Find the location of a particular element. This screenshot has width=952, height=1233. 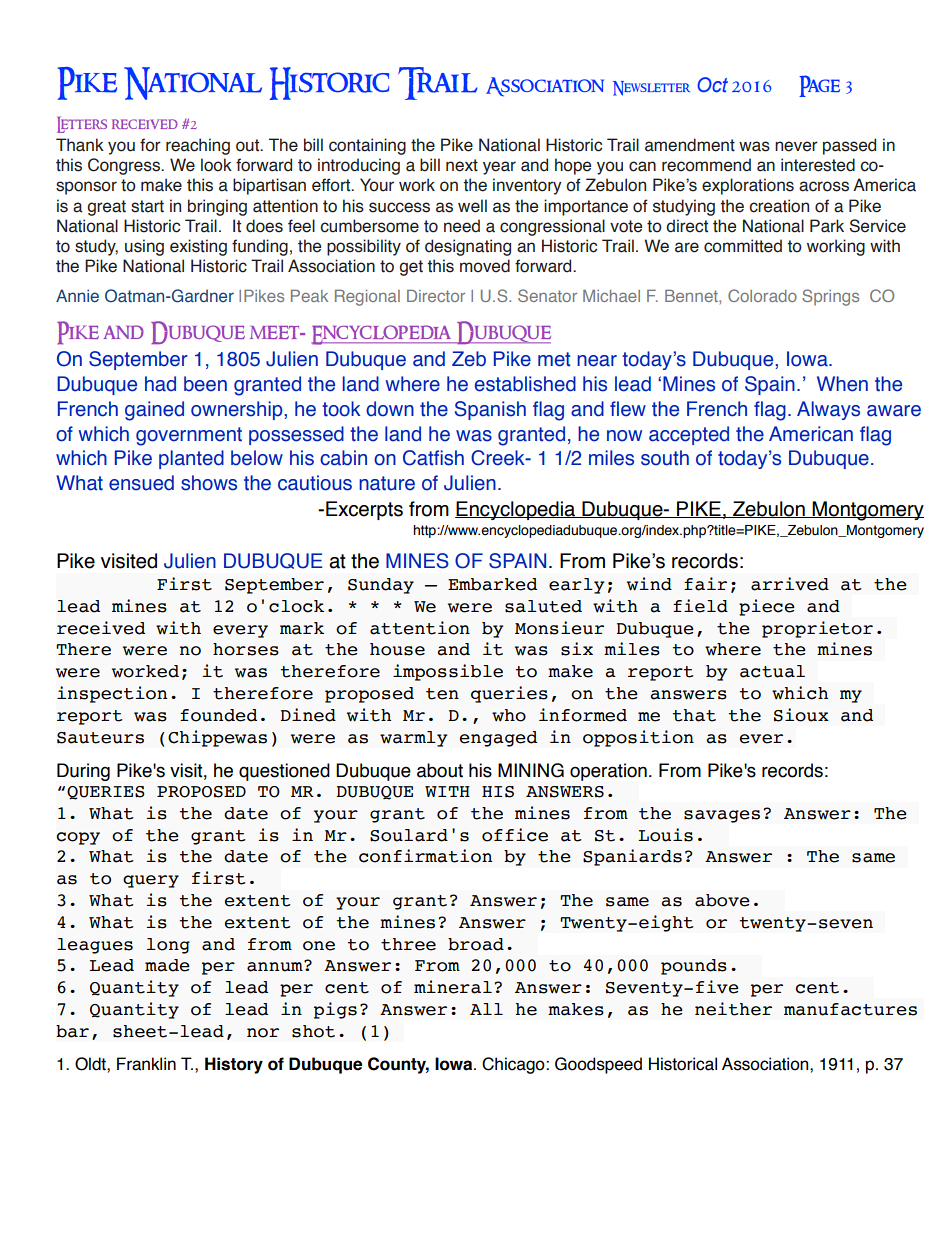

Always is located at coordinates (828, 410).
